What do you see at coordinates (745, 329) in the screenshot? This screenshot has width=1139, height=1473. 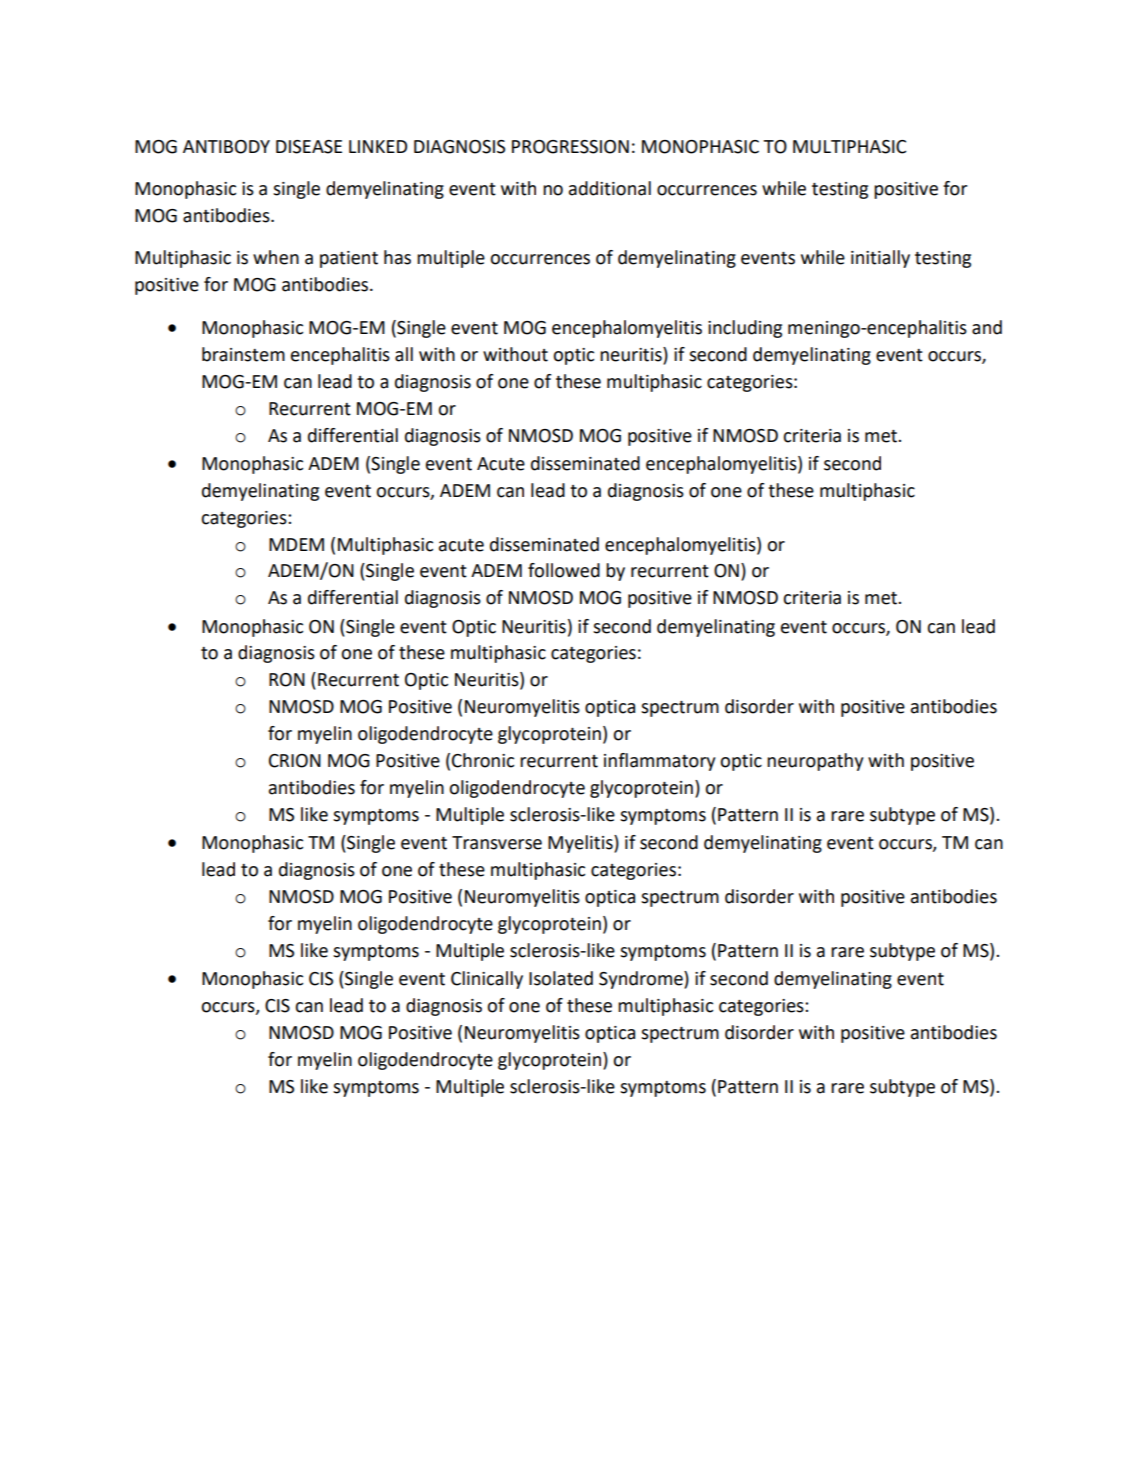 I see `including` at bounding box center [745, 329].
